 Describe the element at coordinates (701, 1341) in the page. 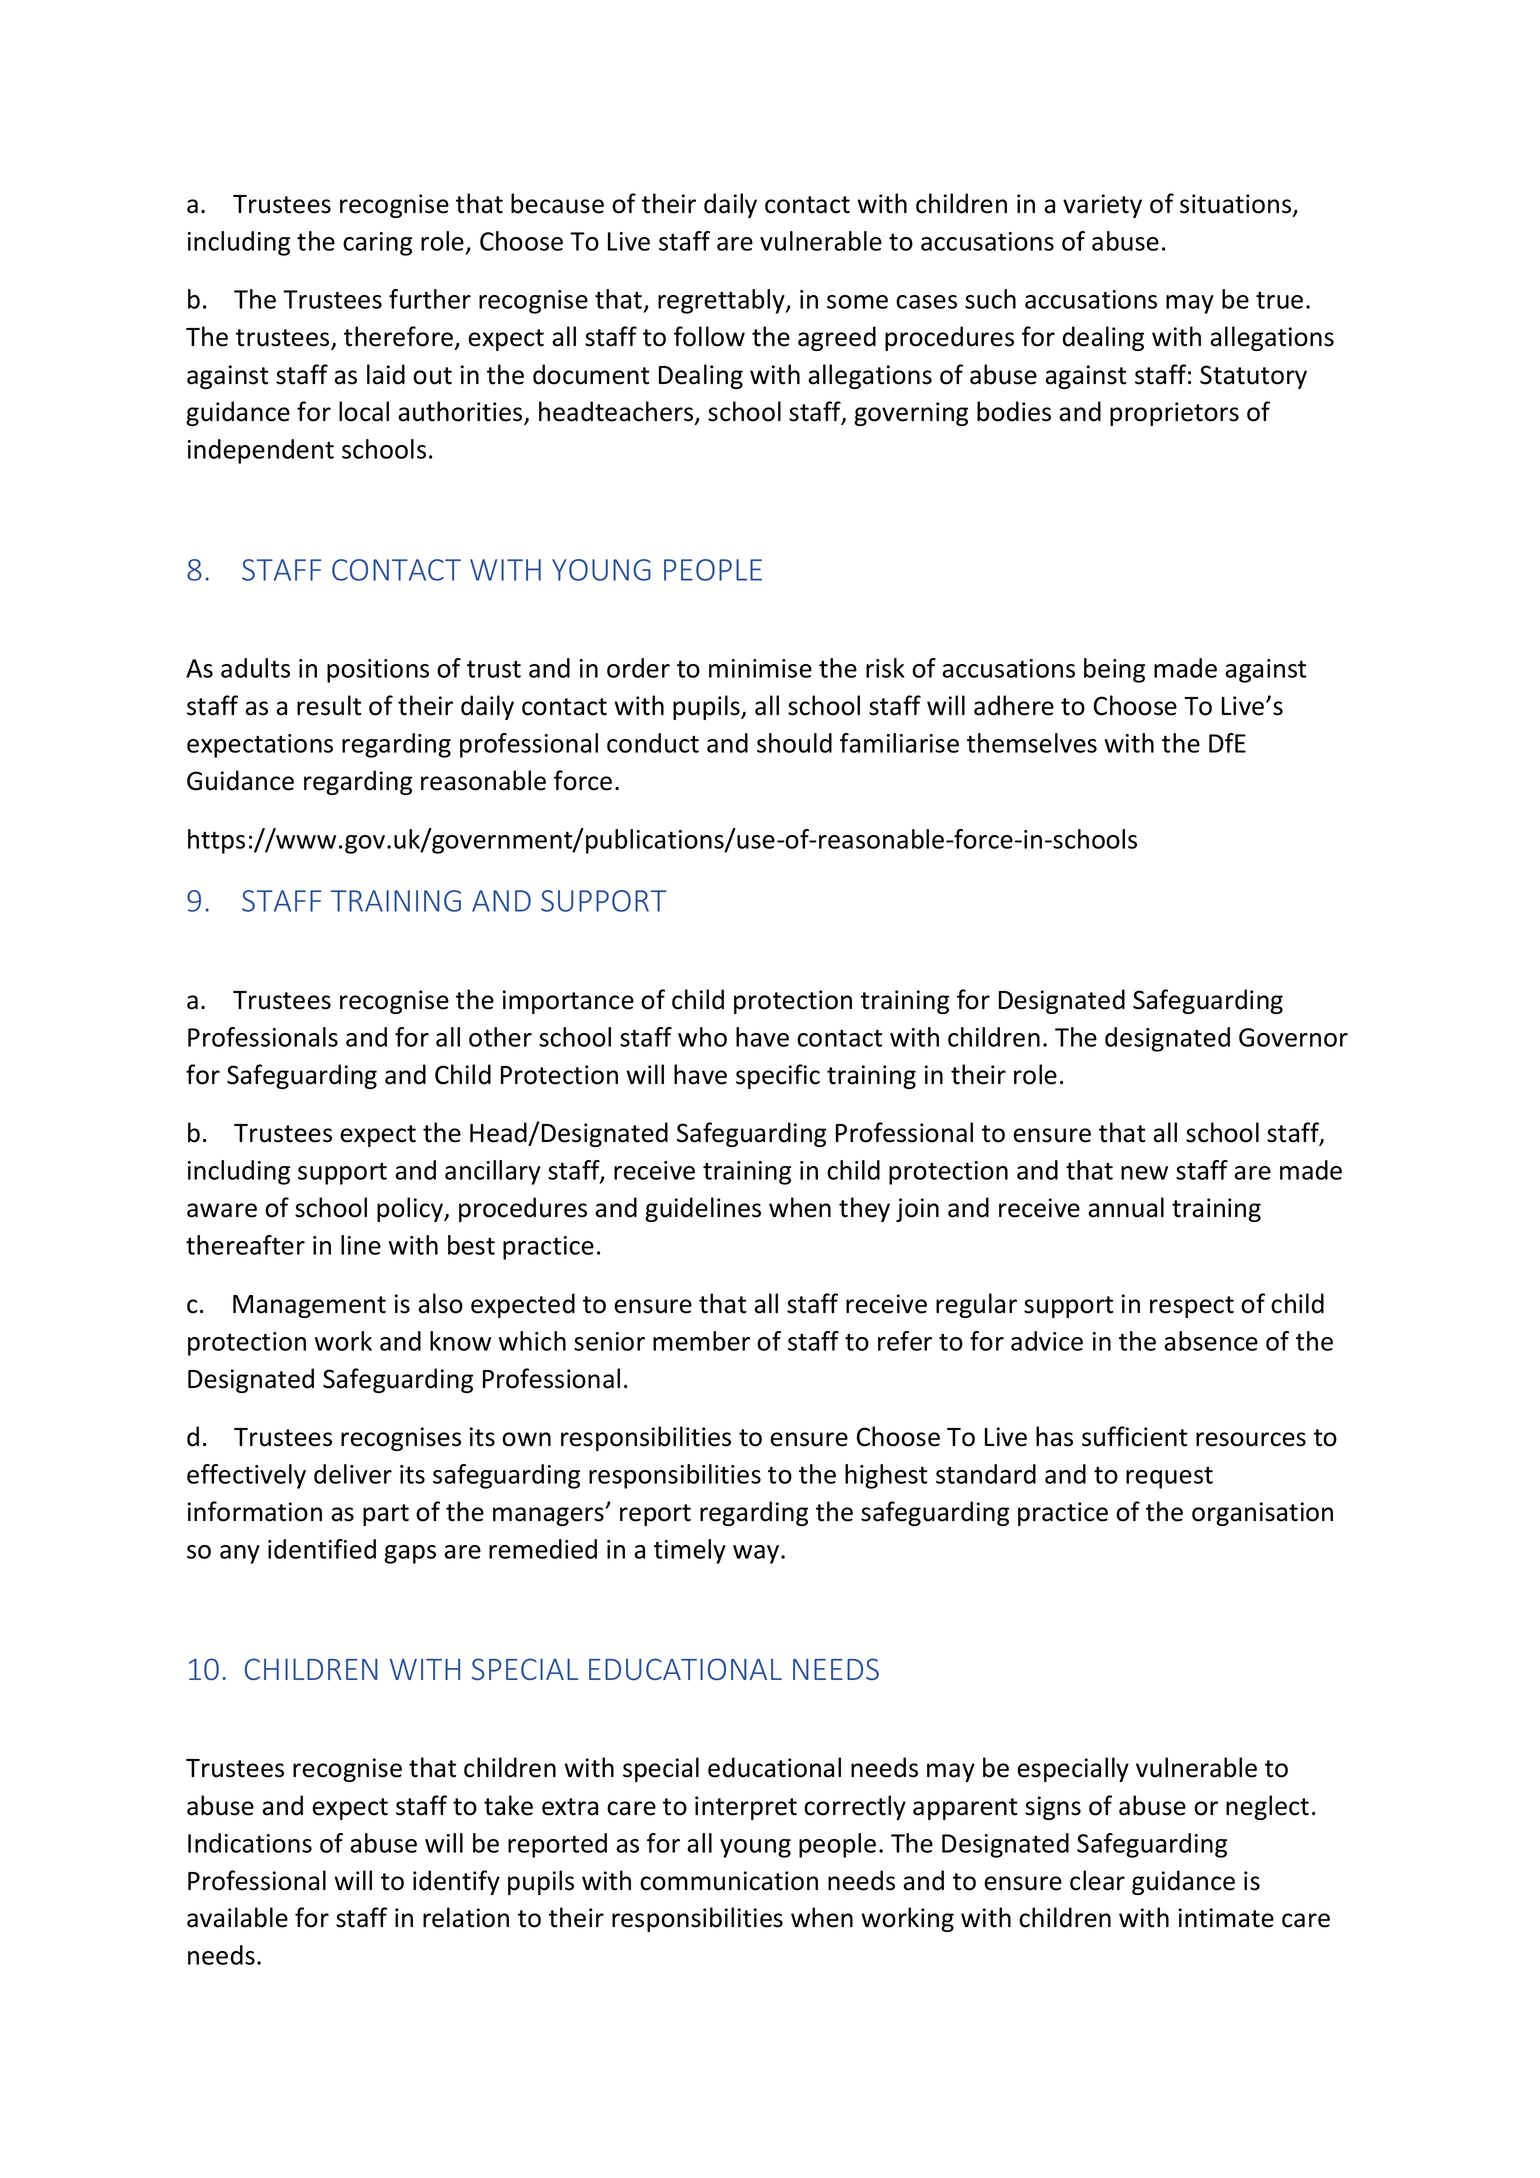

I see `member` at that location.
